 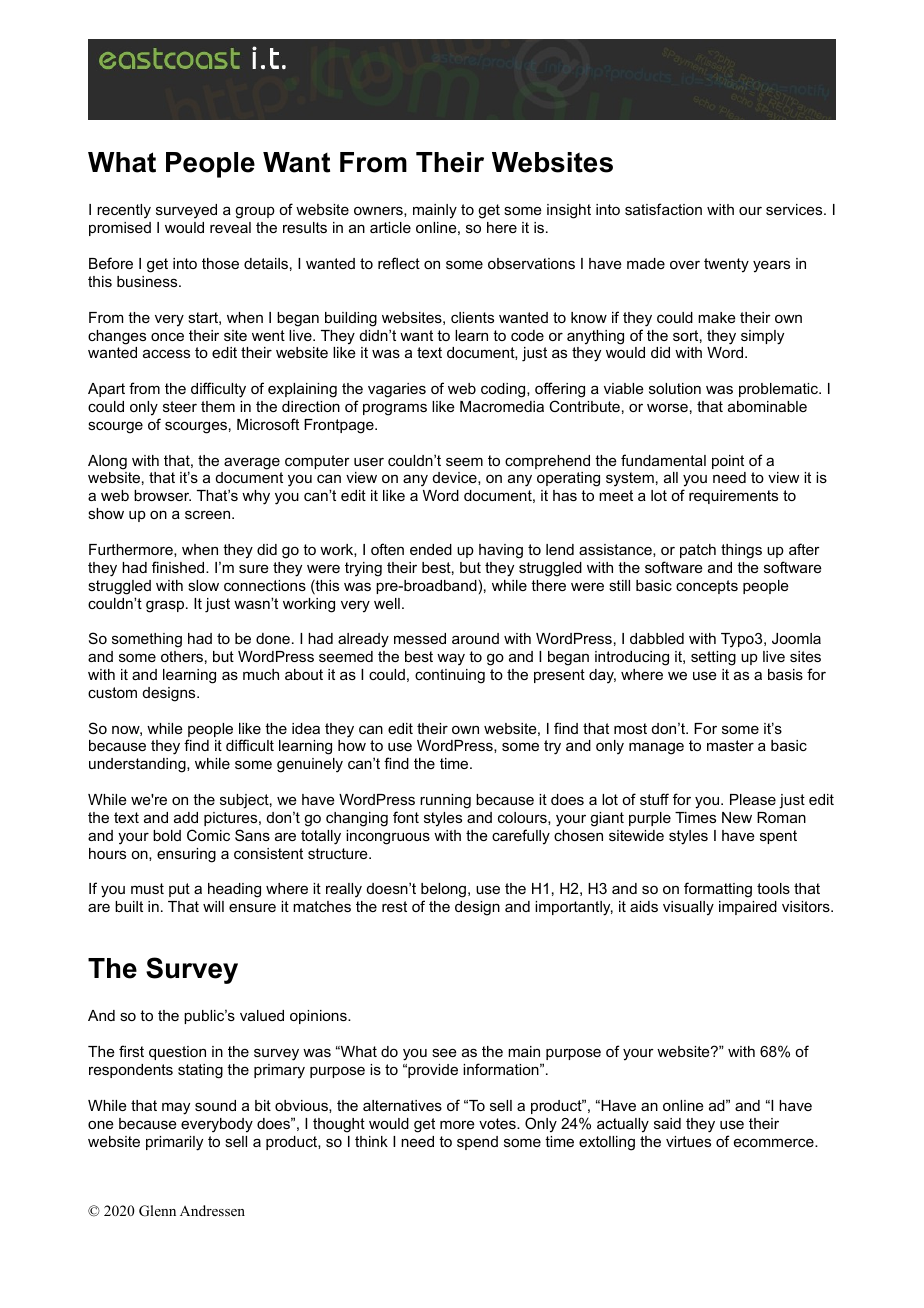 I want to click on valued, so click(x=262, y=1015).
